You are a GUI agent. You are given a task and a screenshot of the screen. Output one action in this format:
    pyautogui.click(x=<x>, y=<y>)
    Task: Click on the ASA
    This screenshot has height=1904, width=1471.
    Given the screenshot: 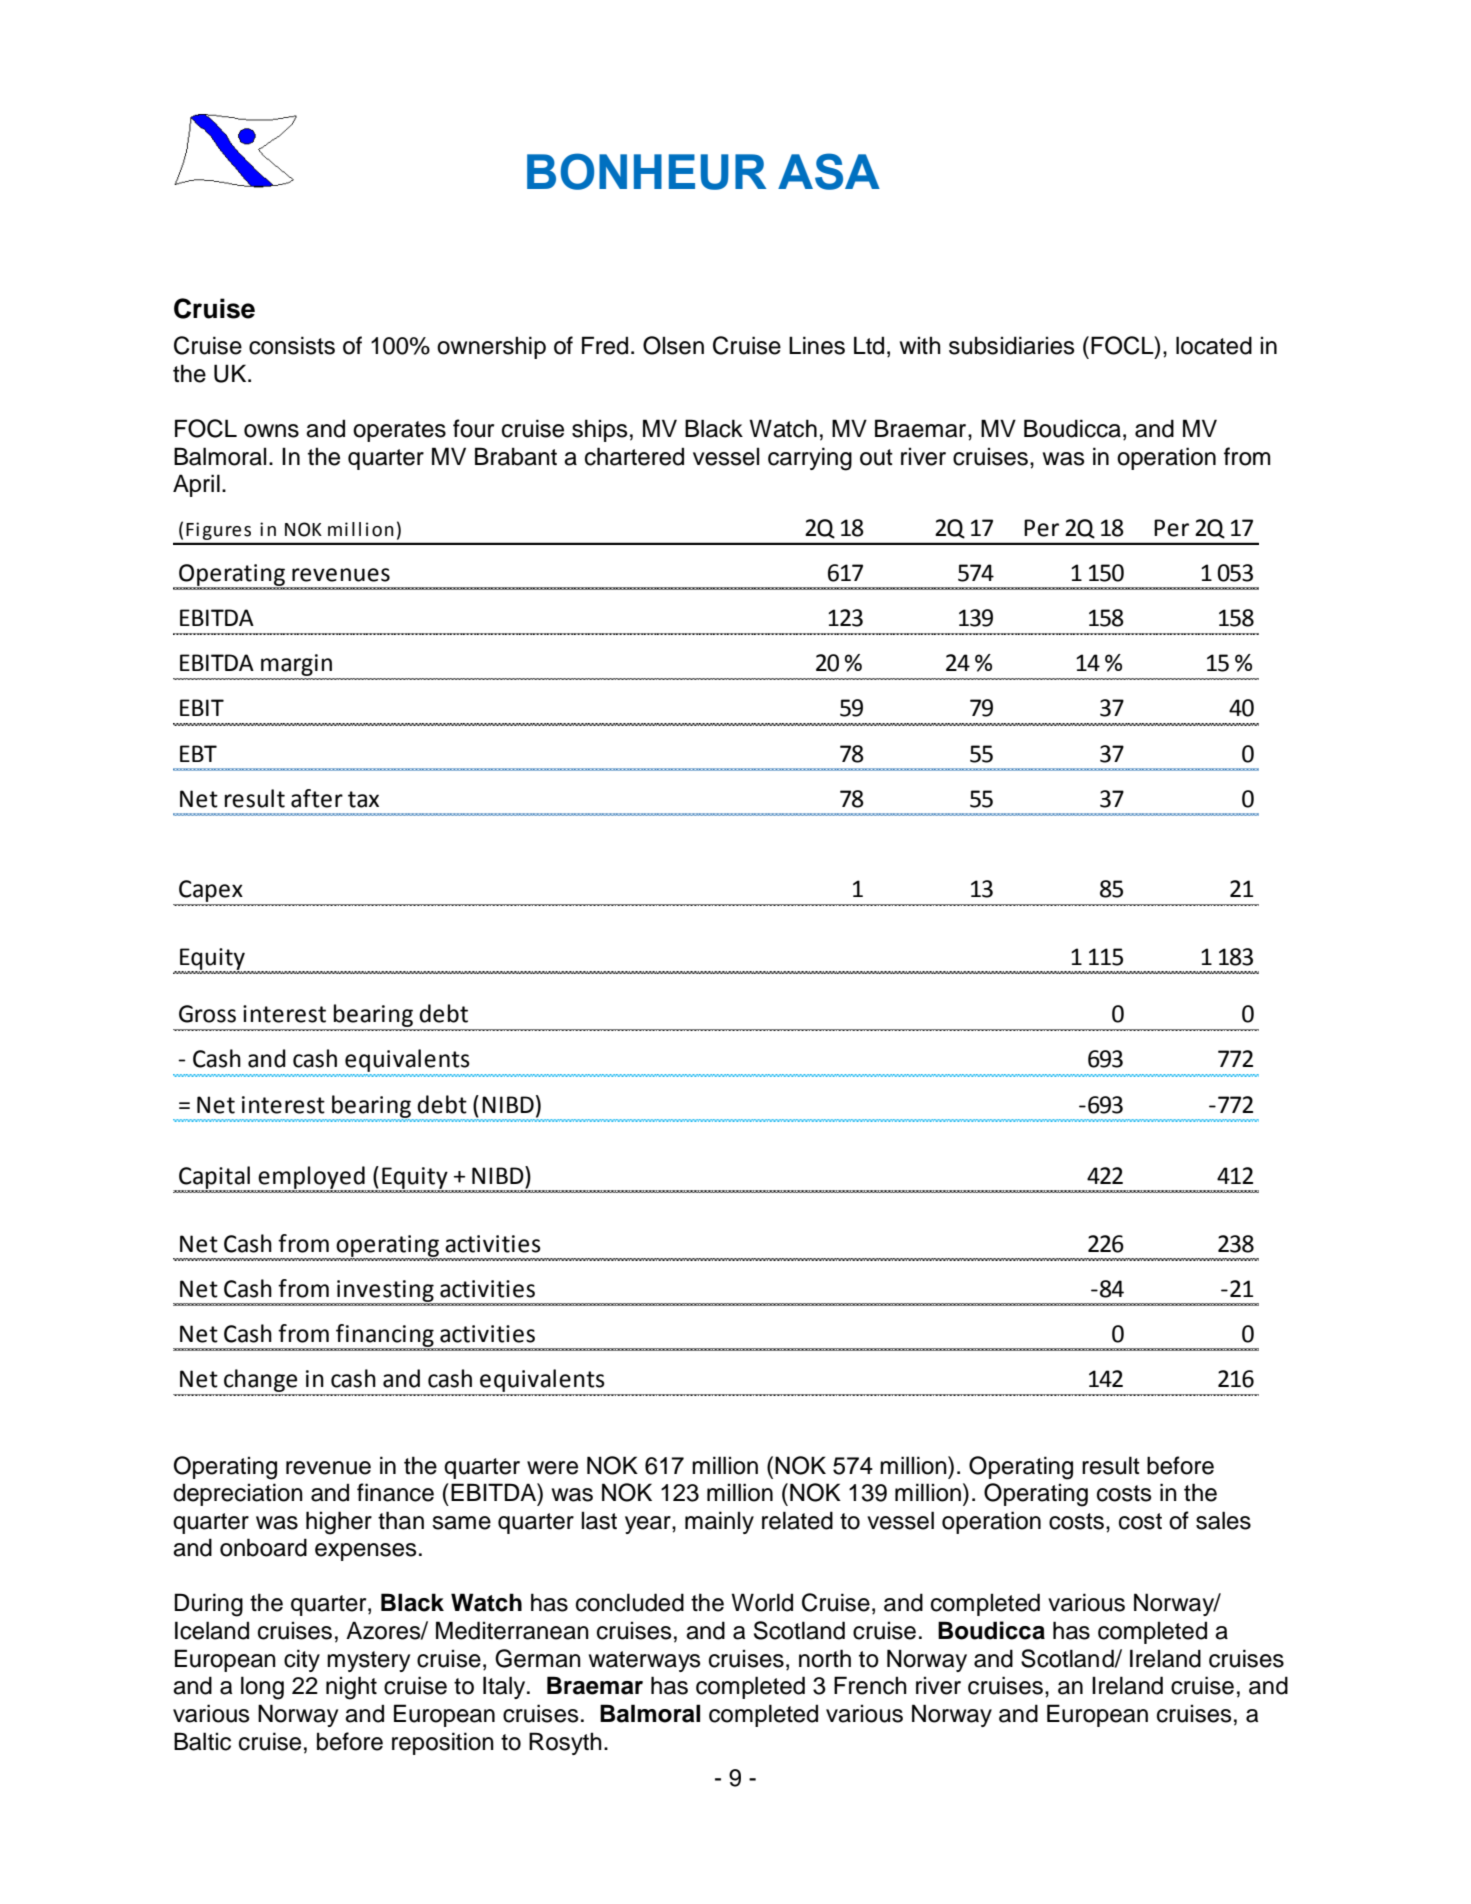 What is the action you would take?
    pyautogui.click(x=829, y=171)
